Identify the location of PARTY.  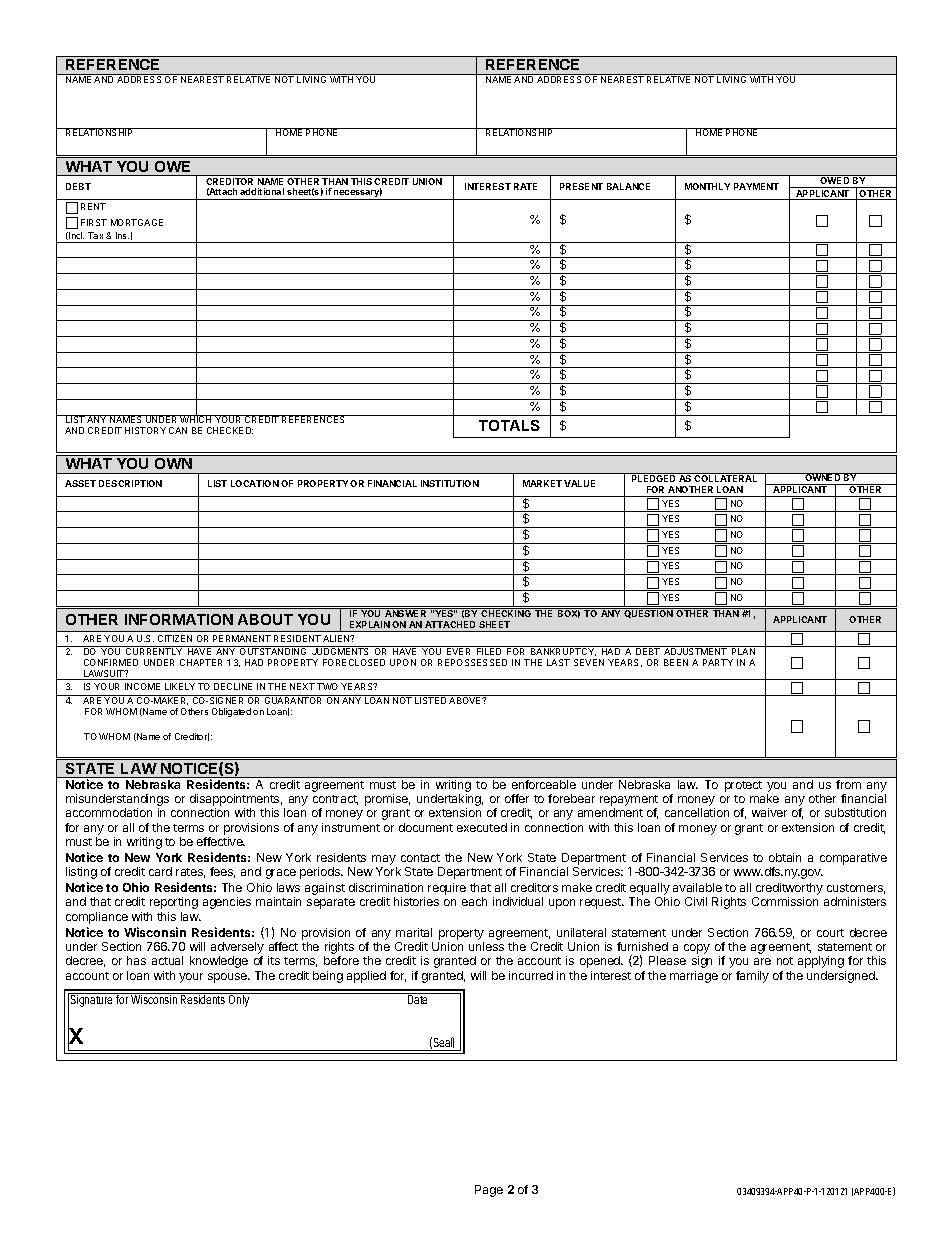
(718, 662).
